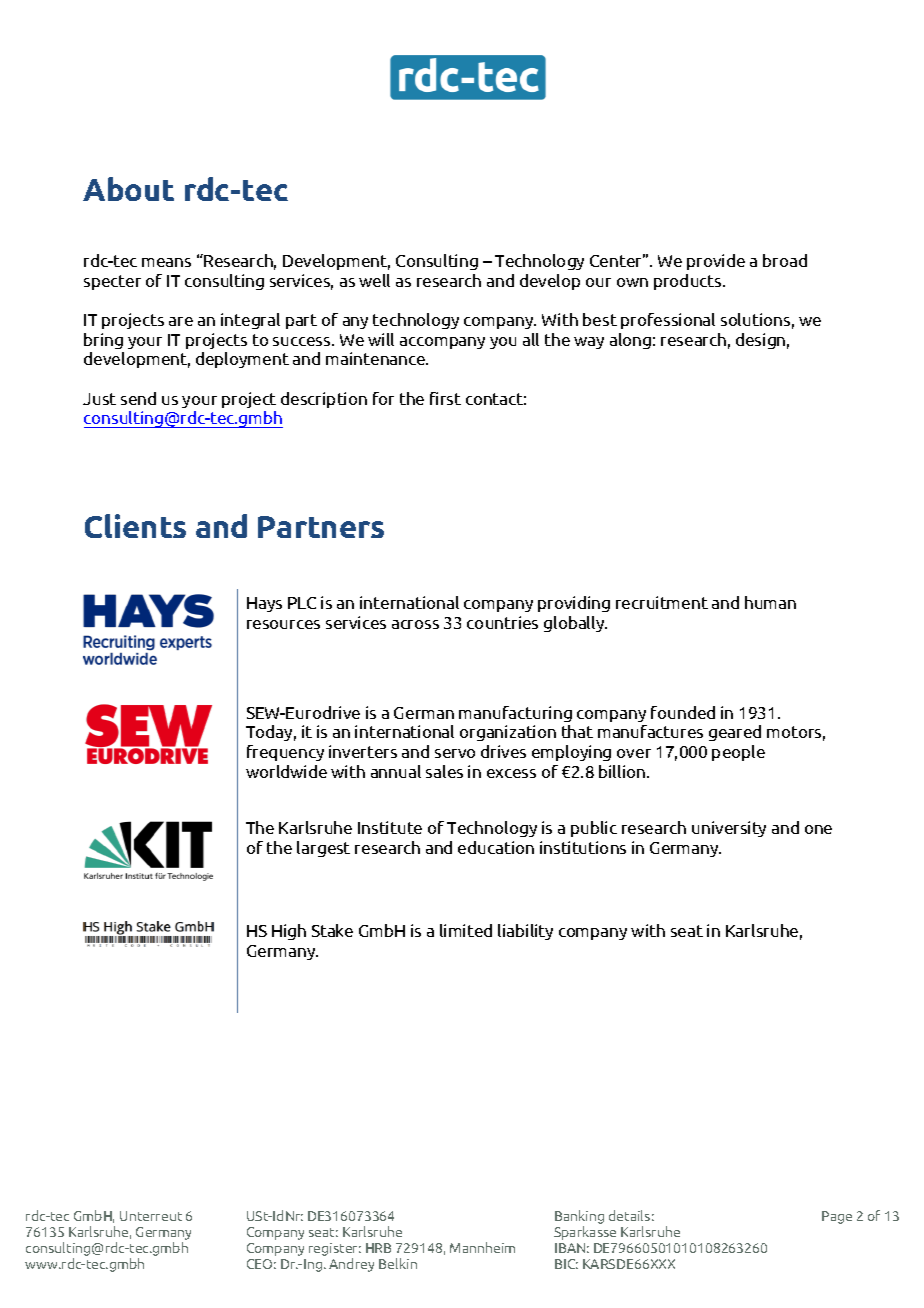  Describe the element at coordinates (374, 280) in the screenshot. I see `well` at that location.
